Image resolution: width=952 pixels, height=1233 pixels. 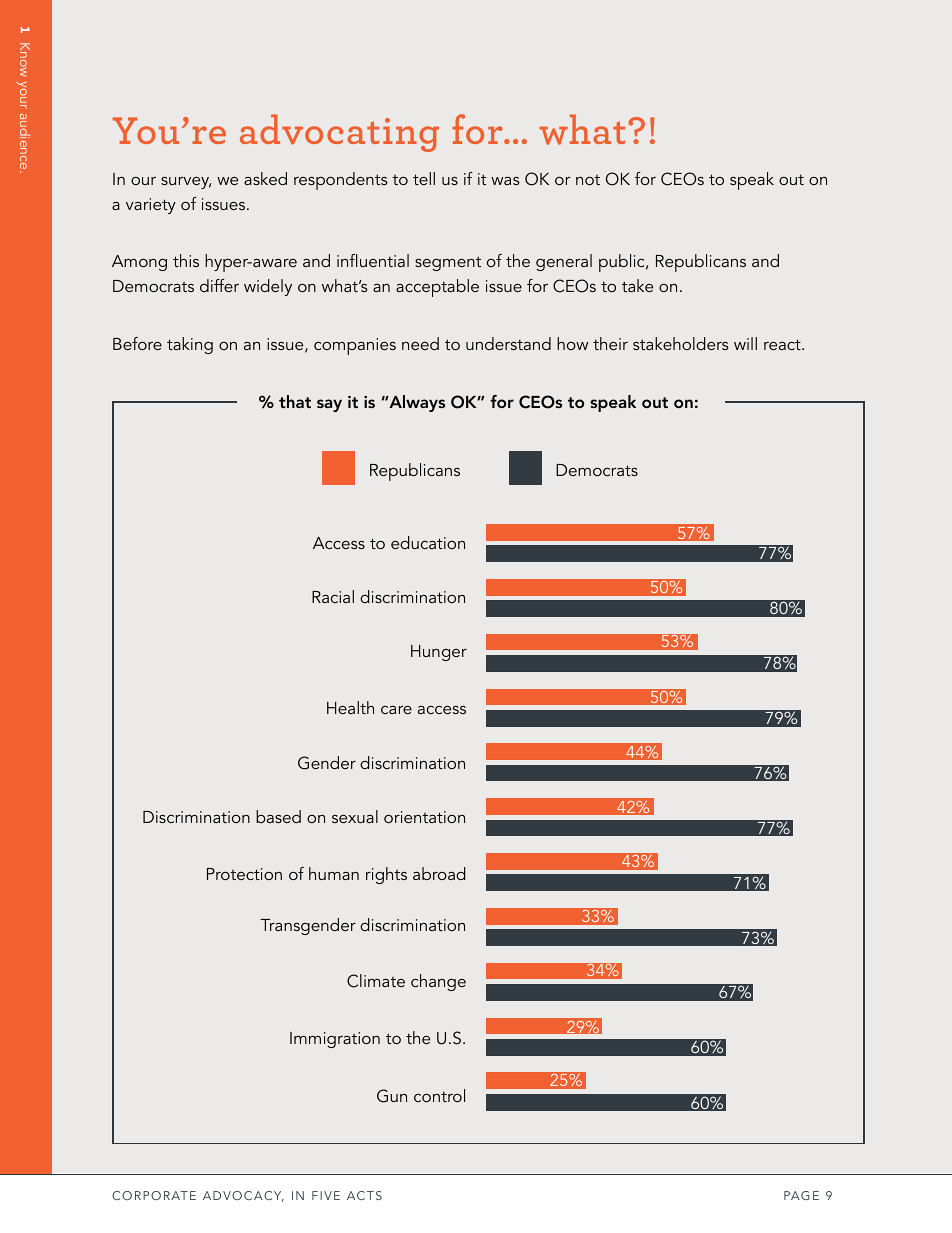 What do you see at coordinates (186, 183) in the image?
I see `survey` at bounding box center [186, 183].
